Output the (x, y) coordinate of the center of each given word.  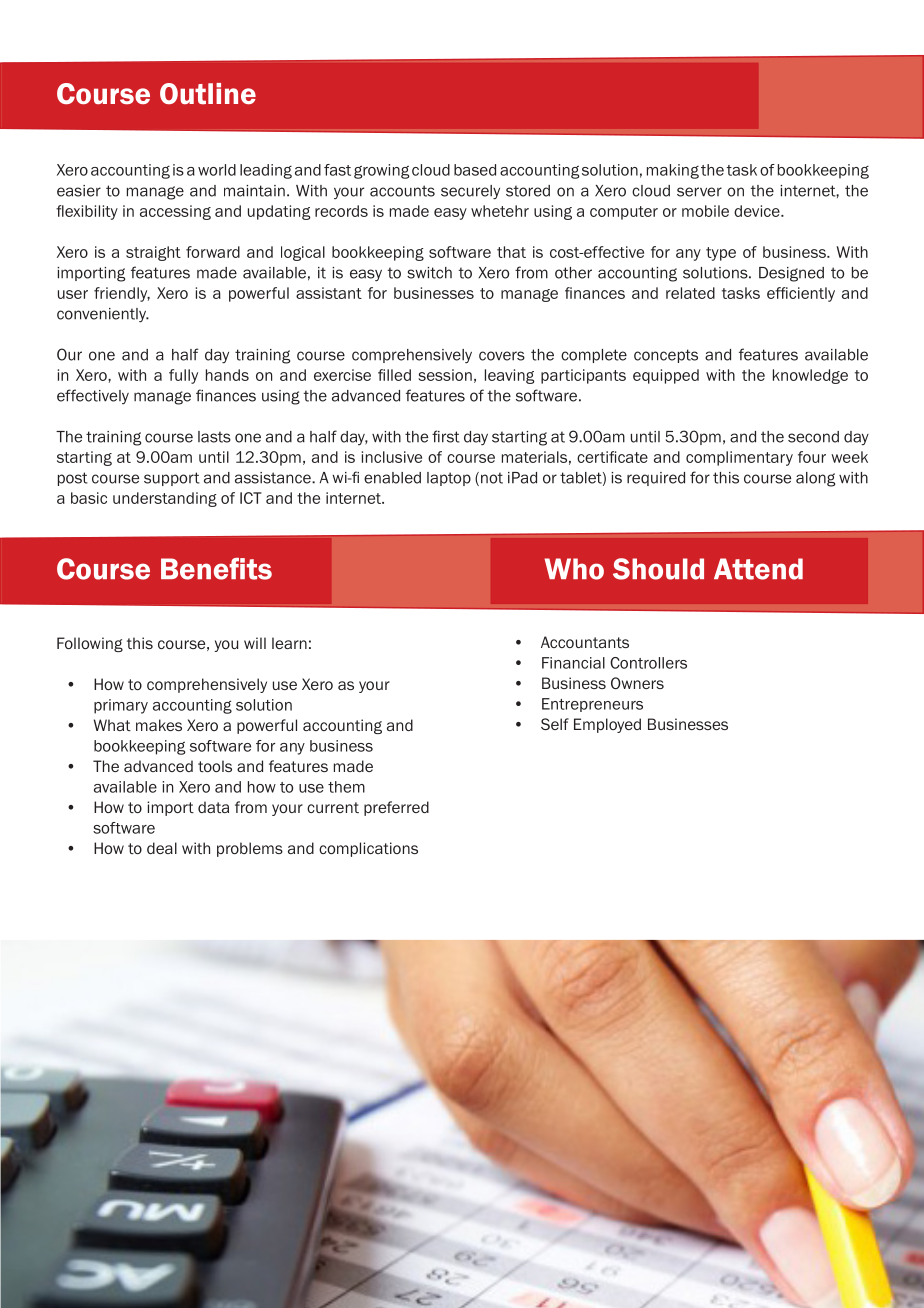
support (172, 479)
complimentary (739, 458)
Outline (208, 94)
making (673, 171)
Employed (607, 725)
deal (162, 848)
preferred (396, 808)
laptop (449, 479)
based (475, 170)
